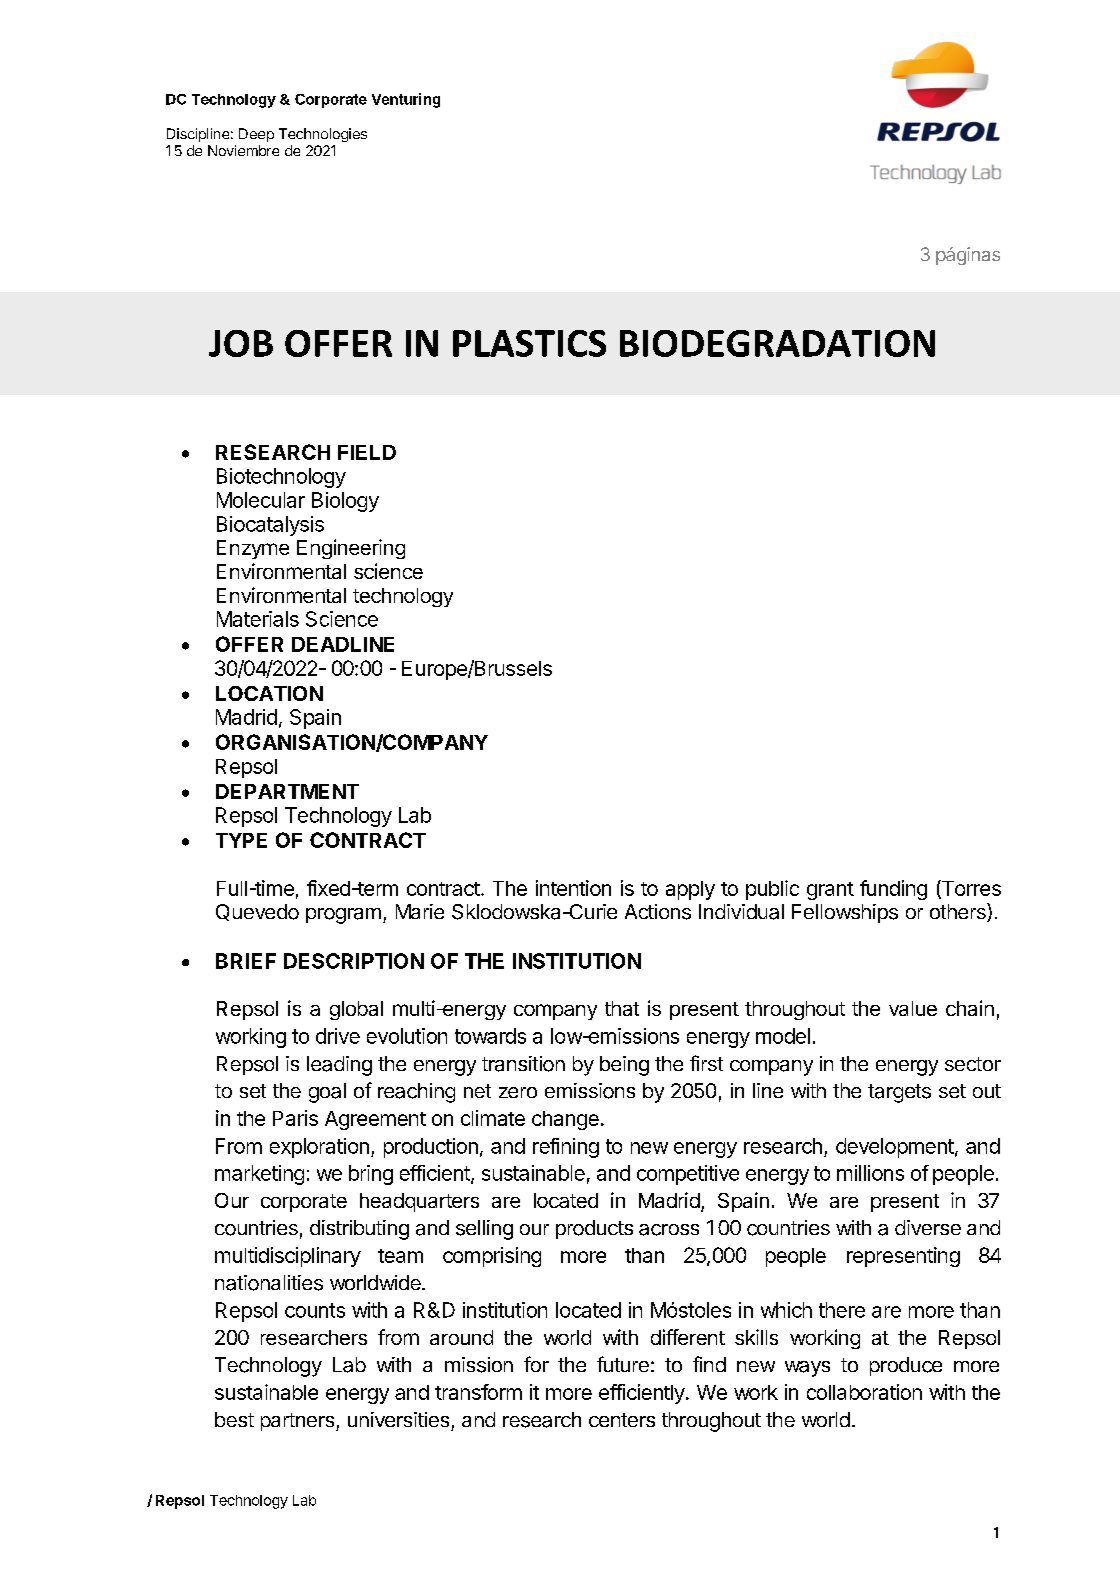  What do you see at coordinates (367, 452) in the page?
I see `FIELD` at bounding box center [367, 452].
